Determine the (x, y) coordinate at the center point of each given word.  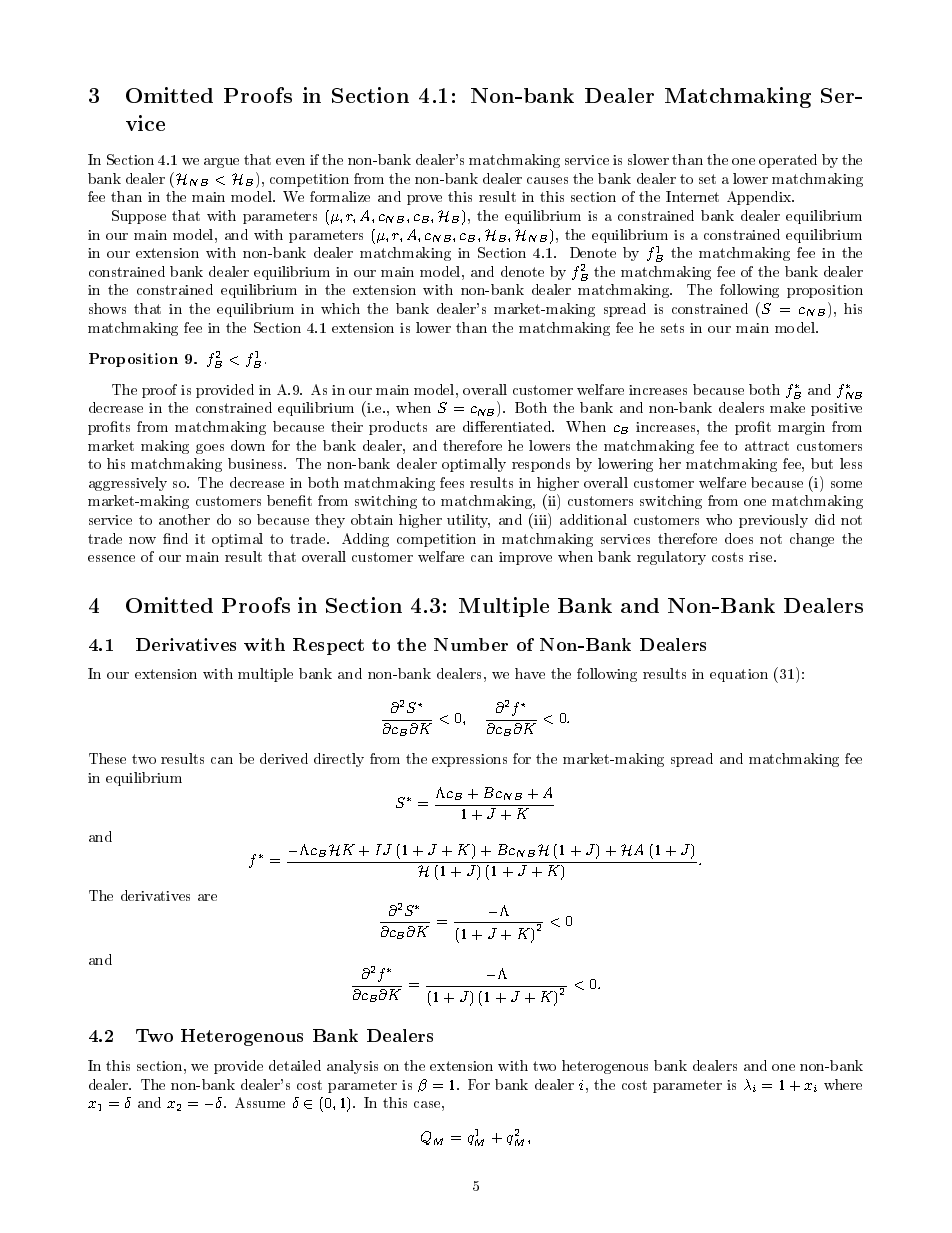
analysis (352, 1067)
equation (739, 675)
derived (284, 758)
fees (452, 482)
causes (547, 180)
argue (221, 163)
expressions (469, 760)
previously (773, 521)
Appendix (760, 198)
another (184, 519)
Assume (260, 1102)
